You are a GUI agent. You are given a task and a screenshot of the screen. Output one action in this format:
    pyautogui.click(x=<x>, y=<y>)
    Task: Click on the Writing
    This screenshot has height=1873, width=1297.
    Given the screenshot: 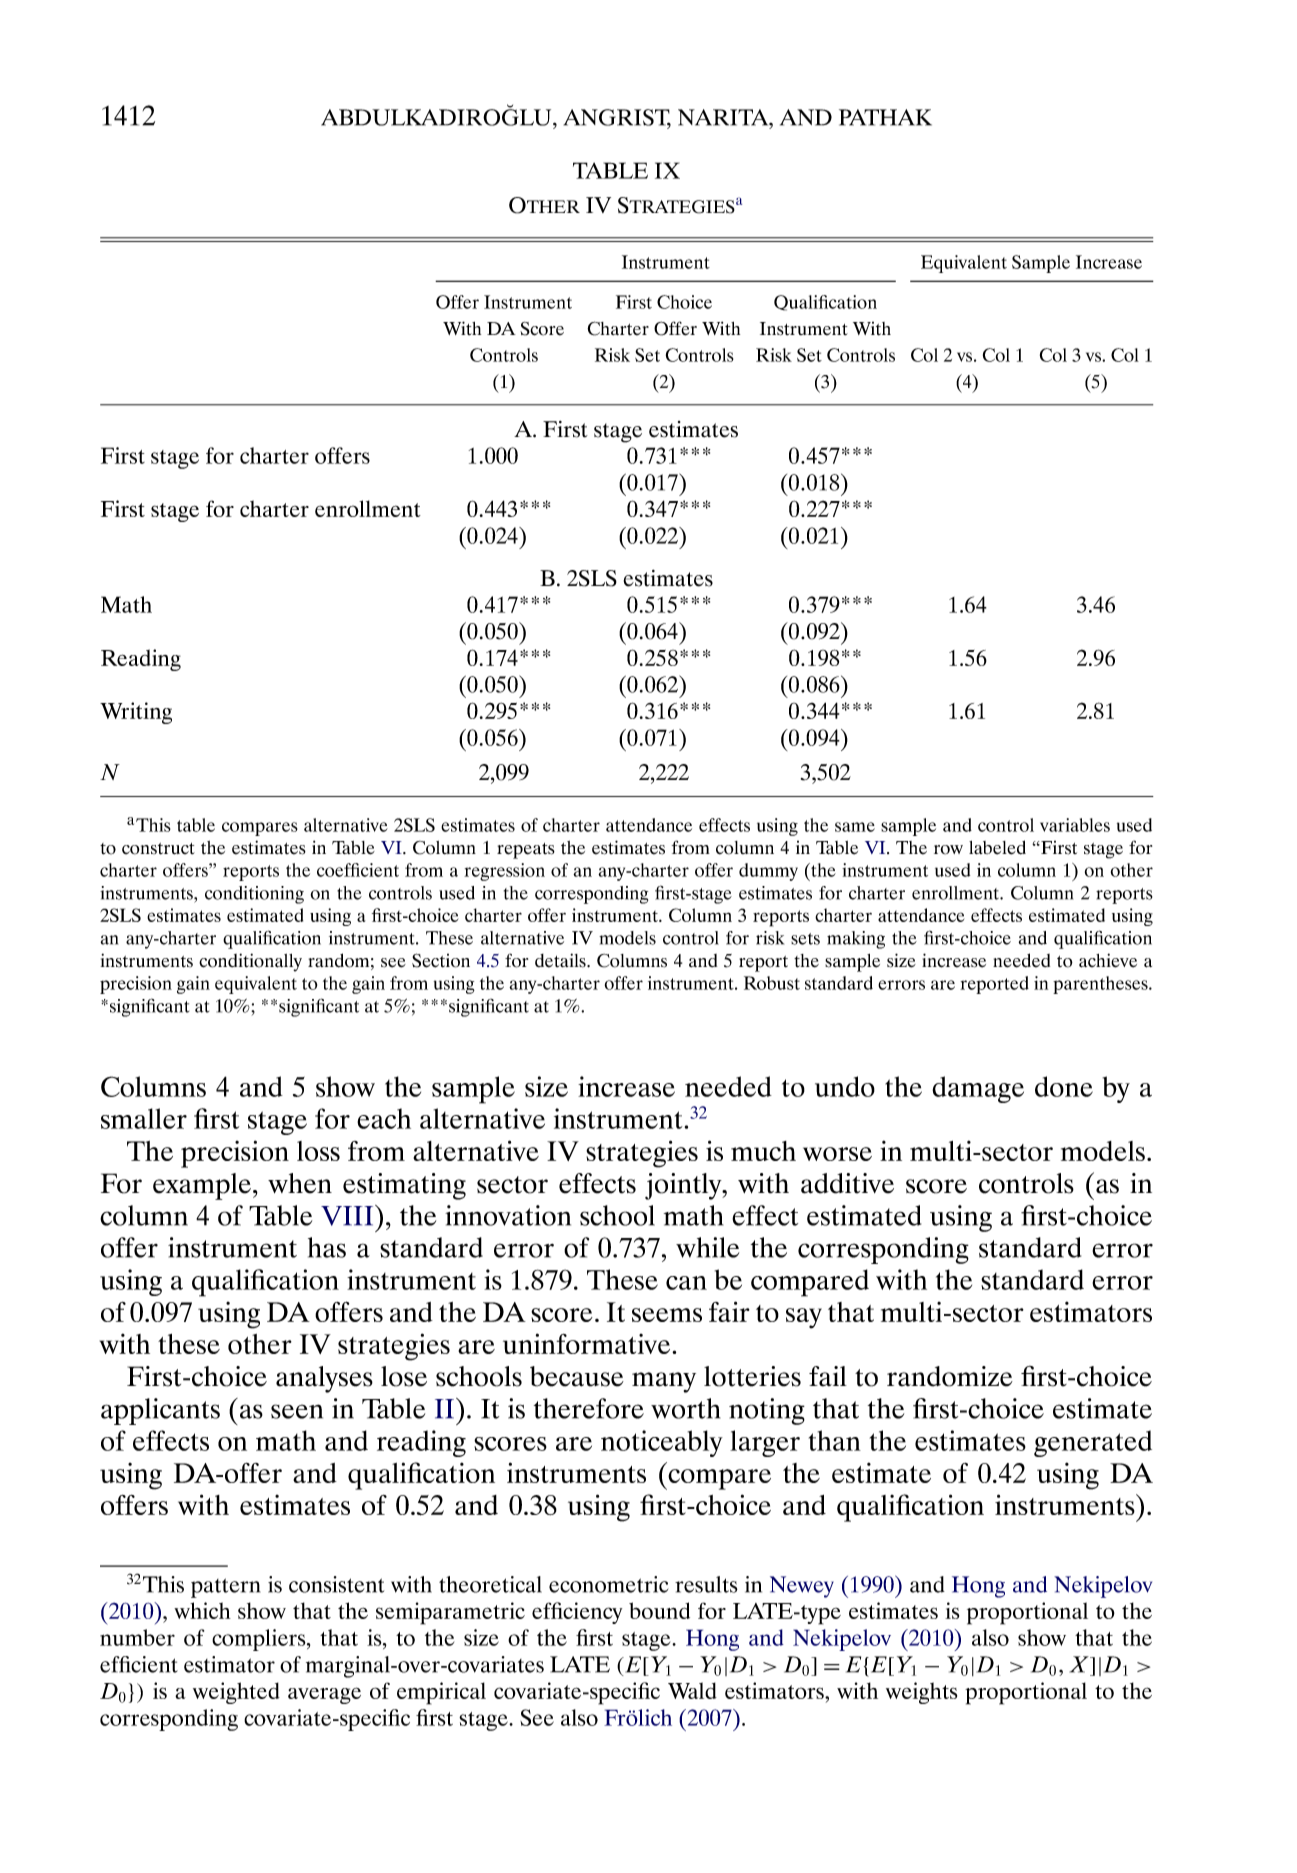 What is the action you would take?
    pyautogui.click(x=136, y=713)
